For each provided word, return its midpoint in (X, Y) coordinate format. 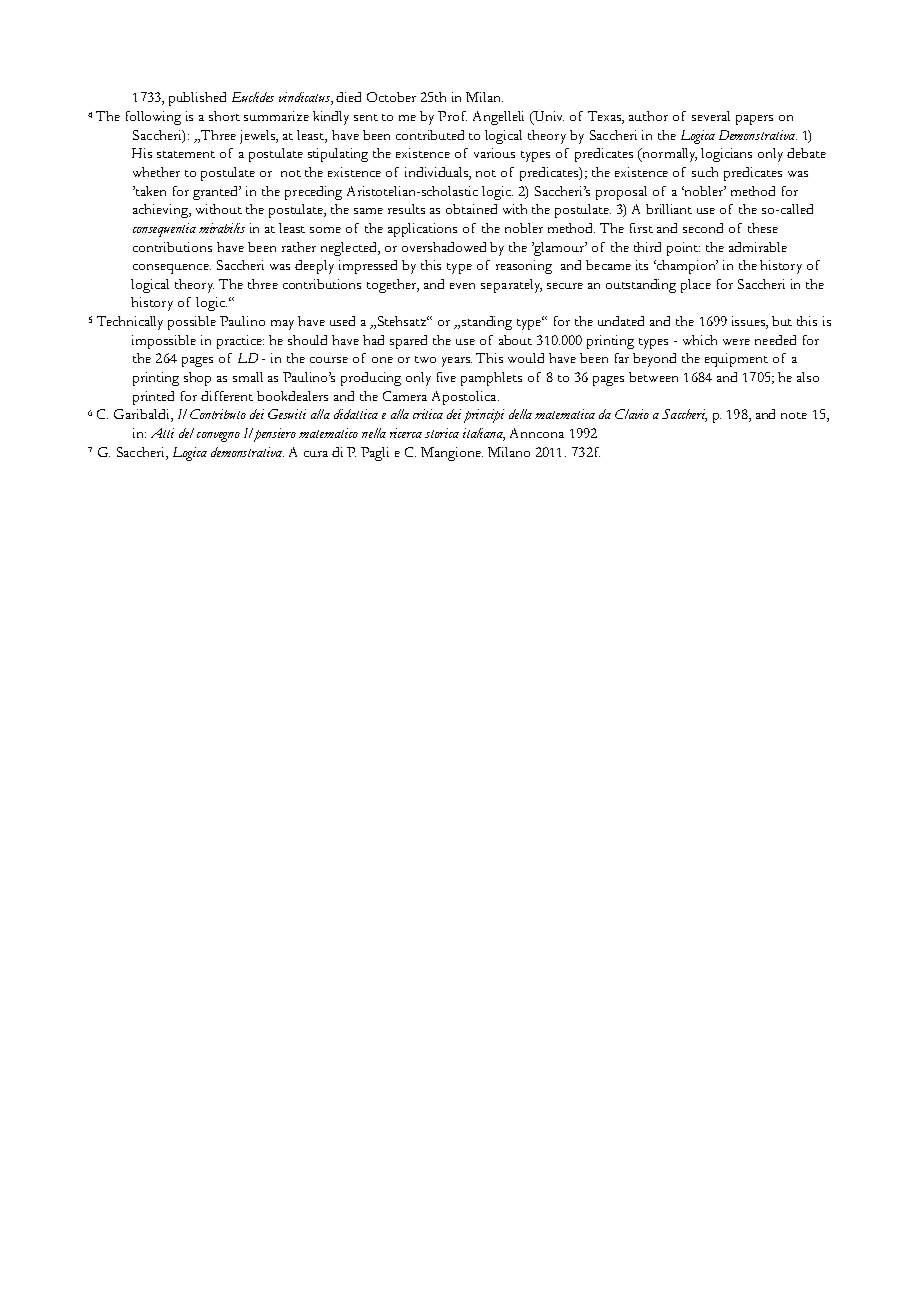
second (703, 228)
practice (240, 342)
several (711, 116)
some (325, 230)
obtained (471, 209)
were (736, 342)
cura (316, 454)
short (224, 116)
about (515, 340)
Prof (452, 116)
